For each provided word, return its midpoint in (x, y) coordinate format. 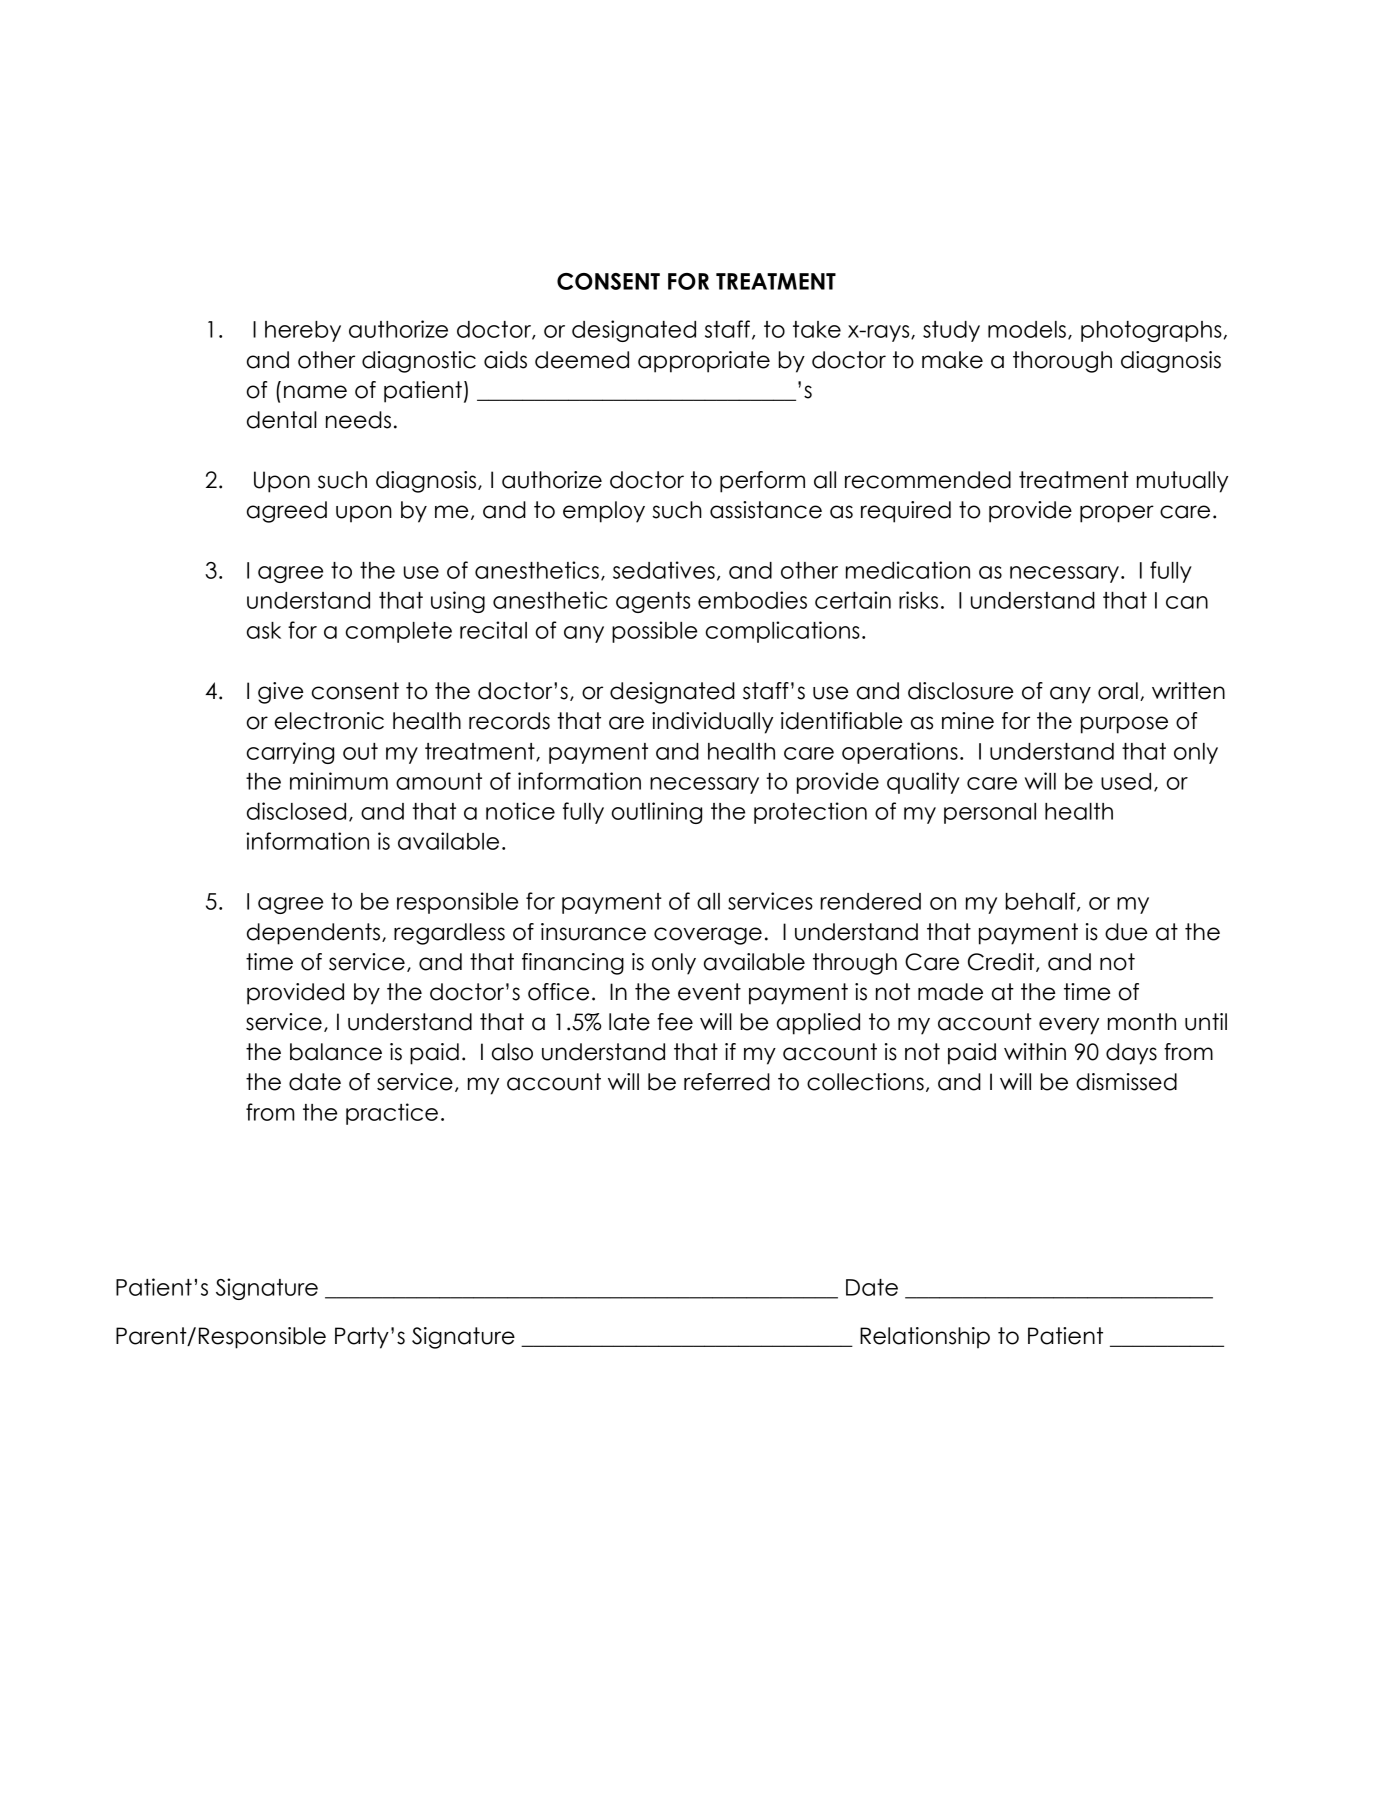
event (709, 992)
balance (336, 1052)
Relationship (925, 1338)
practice (392, 1114)
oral (1118, 691)
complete (399, 632)
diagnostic (419, 362)
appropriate (704, 362)
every (1069, 1026)
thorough (1062, 362)
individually (712, 723)
